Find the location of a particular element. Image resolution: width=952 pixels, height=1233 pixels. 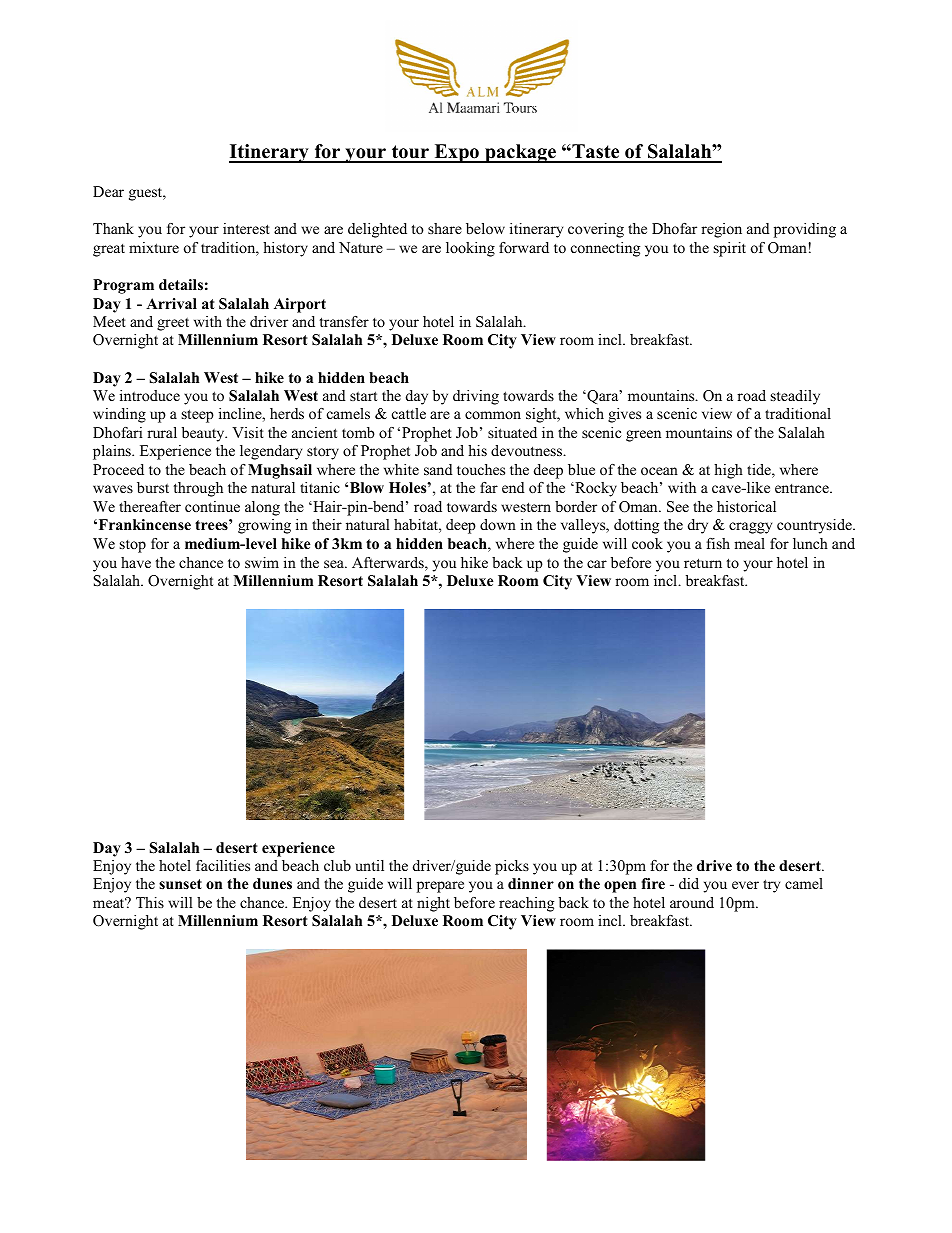

trees is located at coordinates (212, 524).
